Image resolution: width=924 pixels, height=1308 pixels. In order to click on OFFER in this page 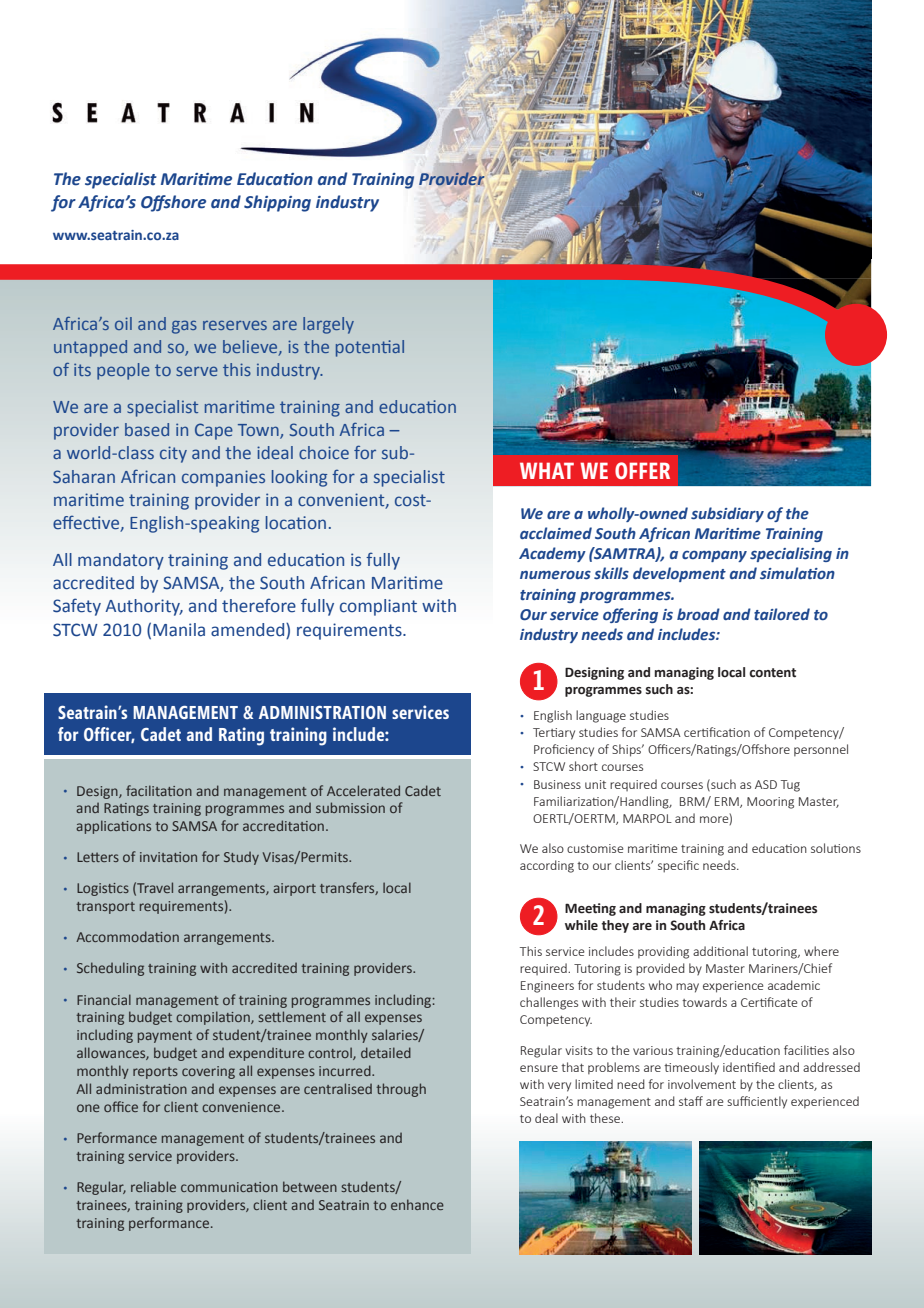, I will do `click(642, 470)`.
